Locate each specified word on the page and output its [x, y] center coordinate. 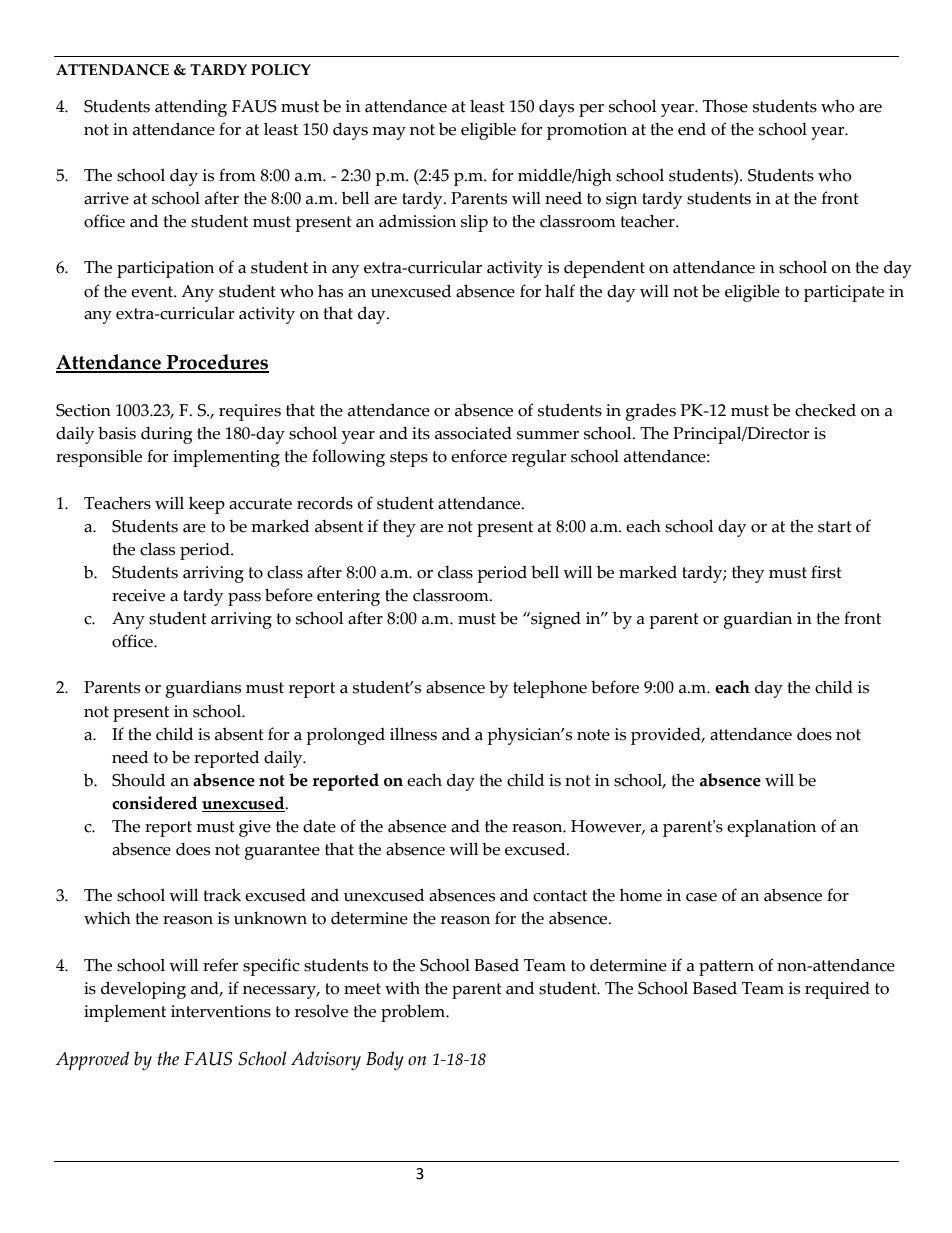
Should [138, 780]
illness [413, 734]
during [166, 435]
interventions [221, 1011]
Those [725, 106]
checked [825, 410]
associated [473, 433]
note [593, 735]
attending [191, 108]
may [389, 133]
